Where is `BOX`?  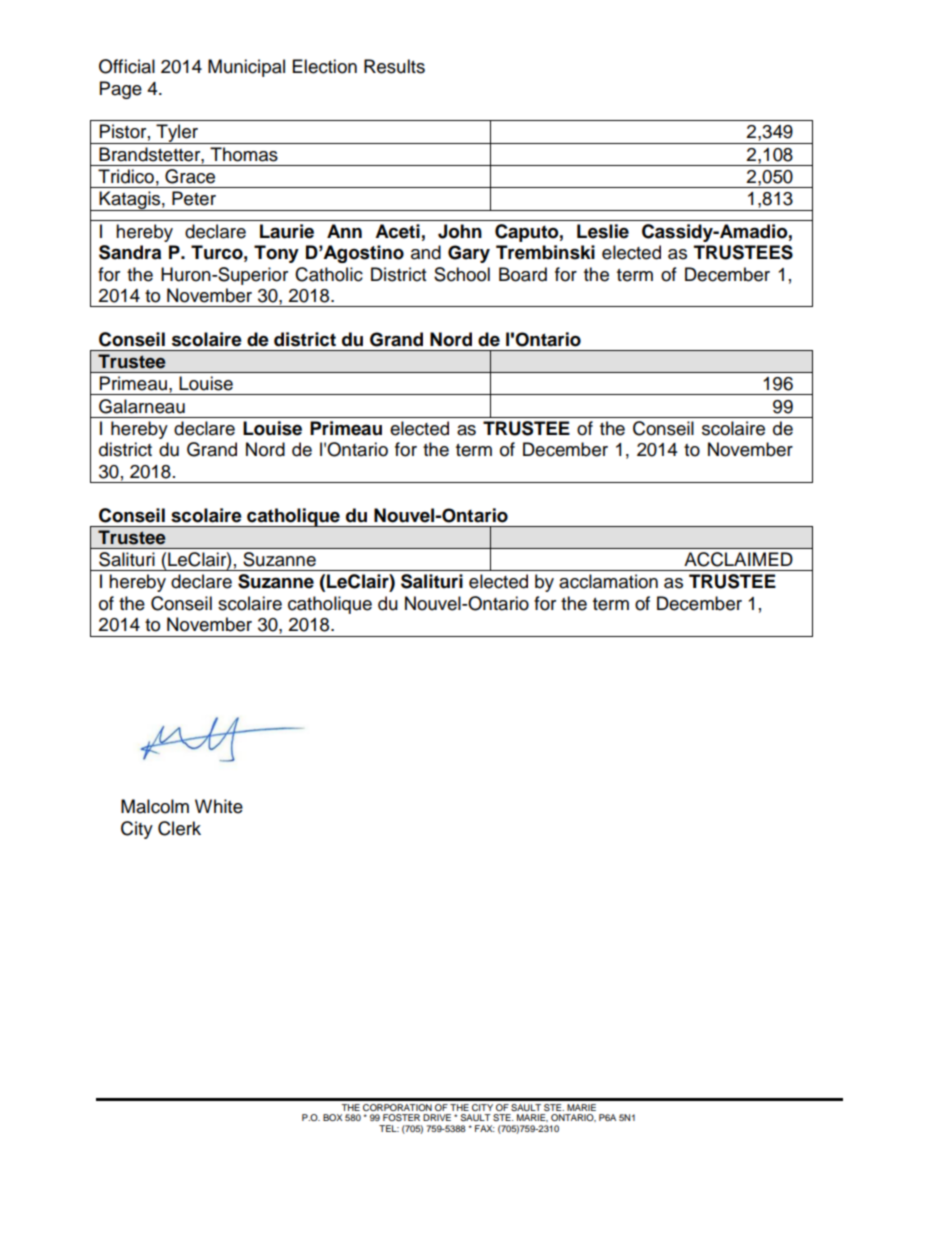
BOX is located at coordinates (332, 1117).
